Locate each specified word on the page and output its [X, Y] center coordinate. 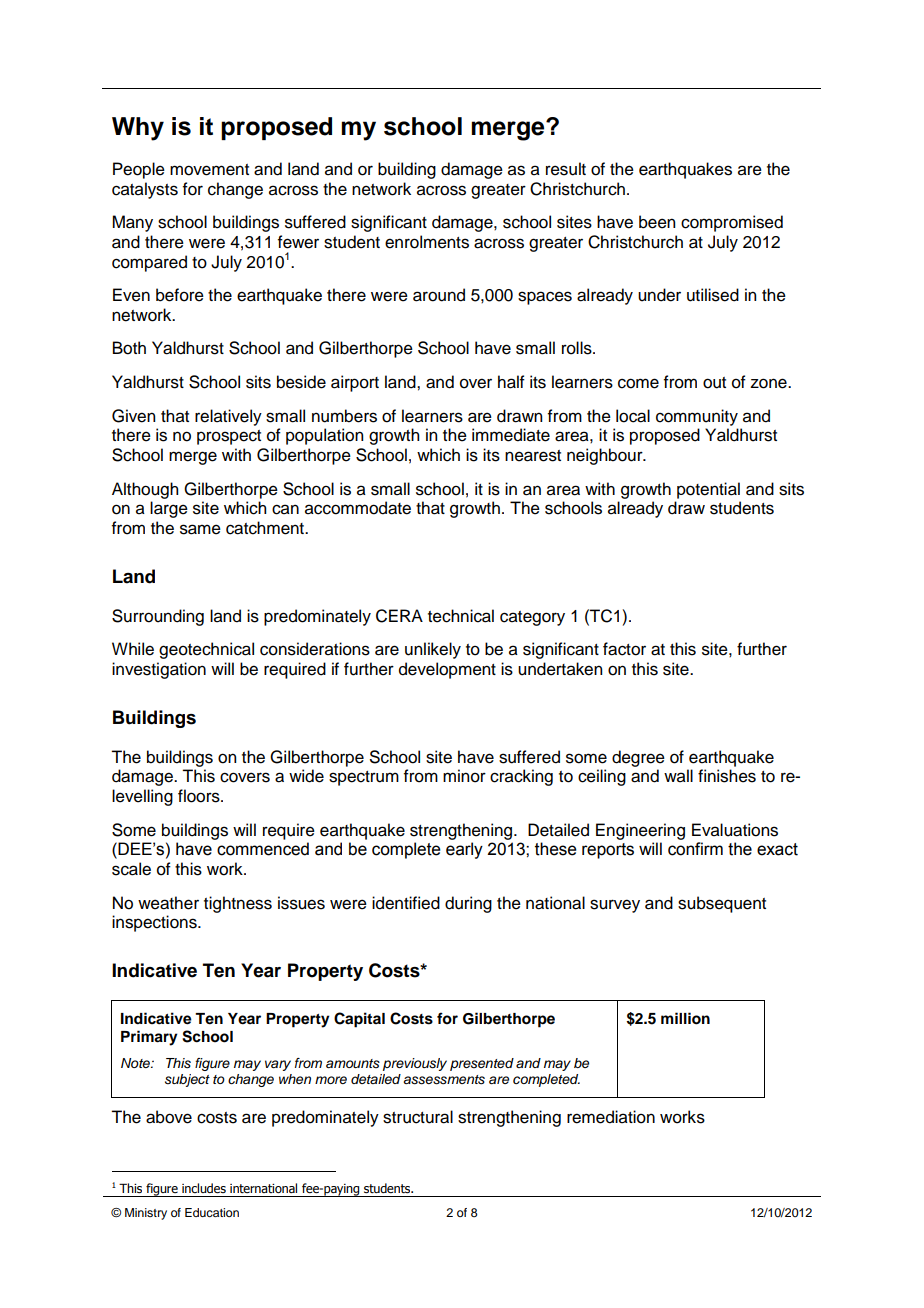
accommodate [358, 508]
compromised [732, 223]
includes [204, 1188]
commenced [263, 849]
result [566, 169]
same [200, 529]
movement [209, 170]
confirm [695, 849]
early [464, 850]
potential [708, 490]
